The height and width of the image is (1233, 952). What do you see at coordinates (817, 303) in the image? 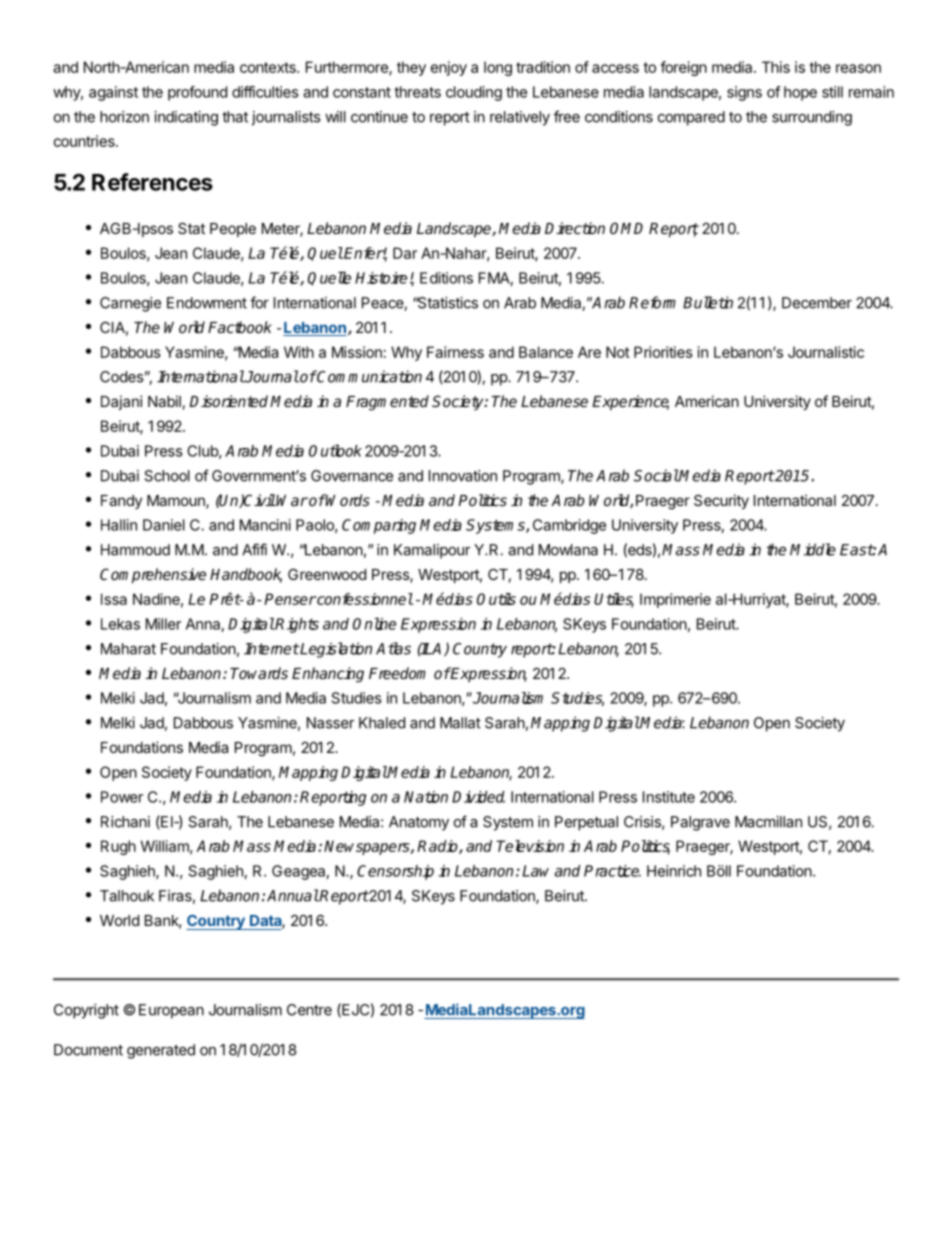
I see `December` at bounding box center [817, 303].
